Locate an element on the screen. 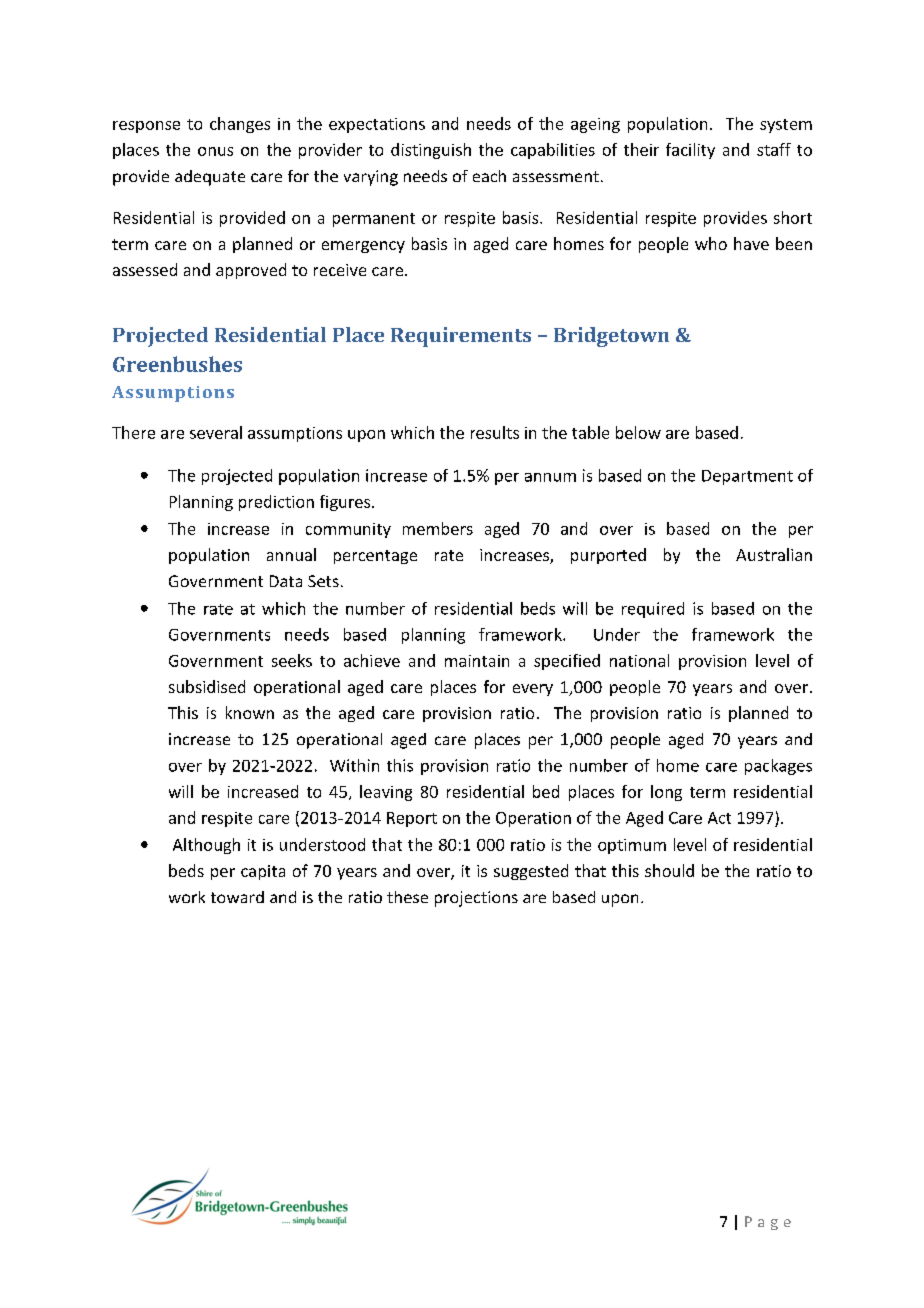 The image size is (924, 1308). subsidised is located at coordinates (207, 686).
